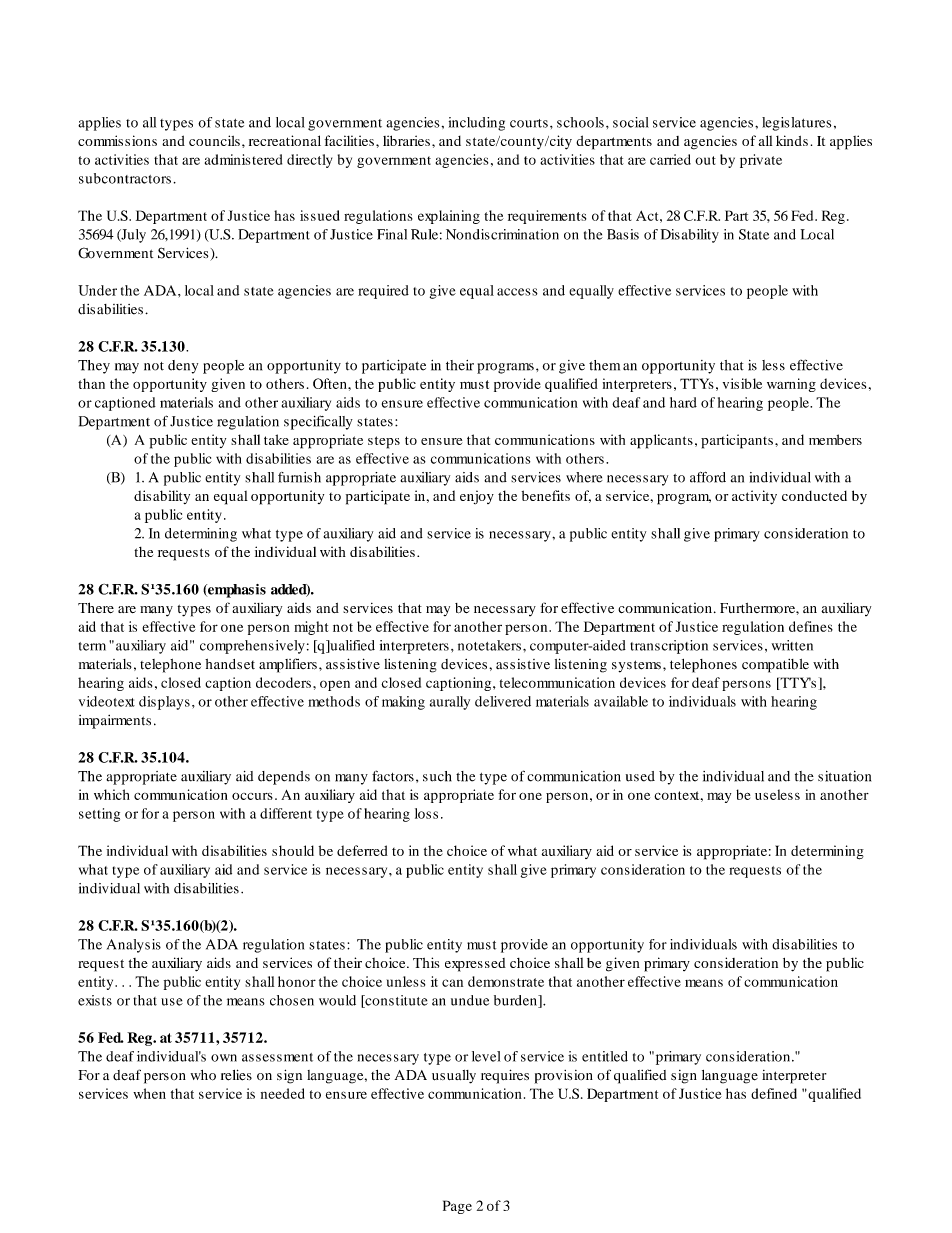  What do you see at coordinates (450, 703) in the document?
I see `aurally` at bounding box center [450, 703].
